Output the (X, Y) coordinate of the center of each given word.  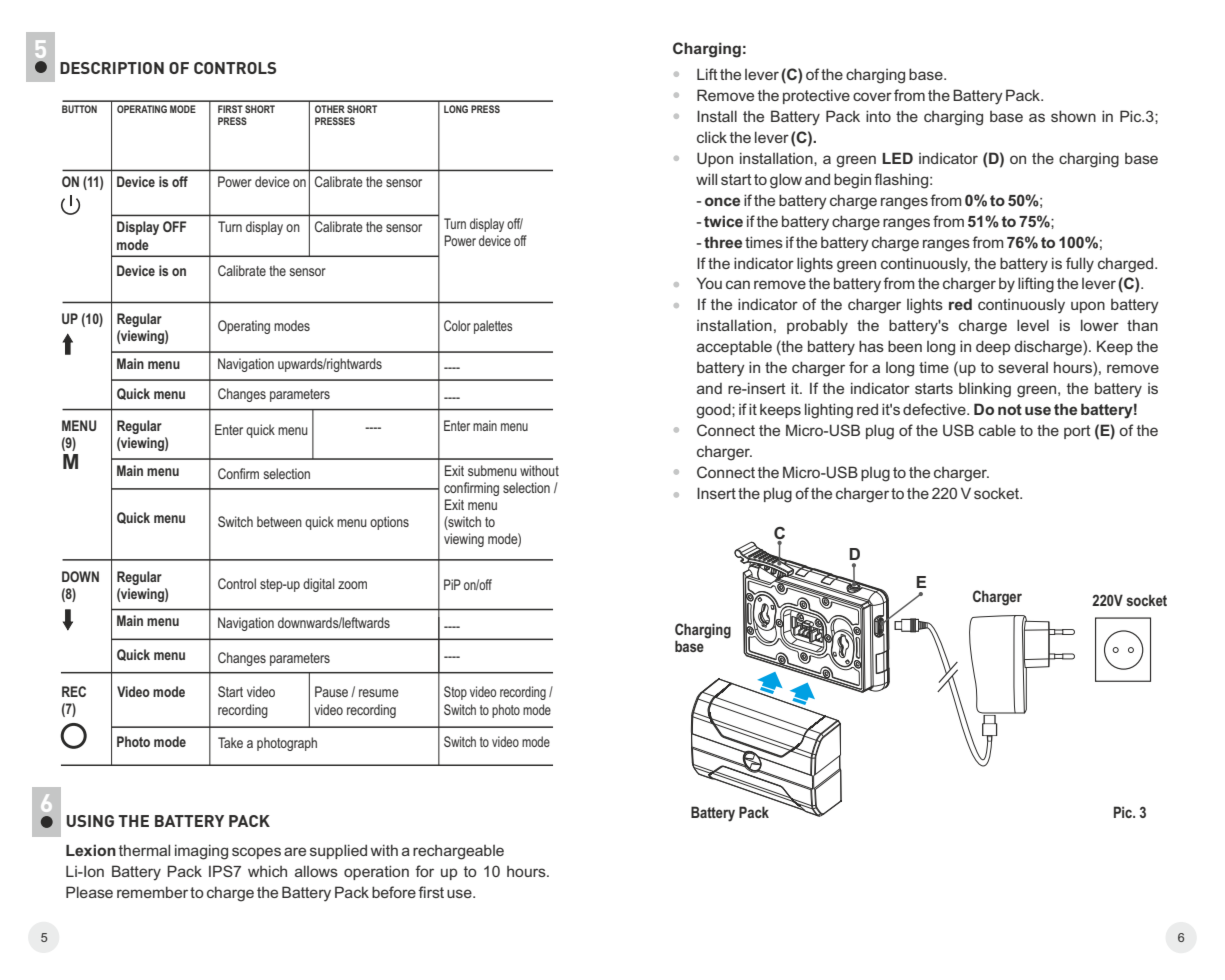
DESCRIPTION (112, 68)
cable (997, 430)
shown (1073, 116)
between (279, 521)
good (714, 411)
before (394, 892)
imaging (201, 852)
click (712, 137)
